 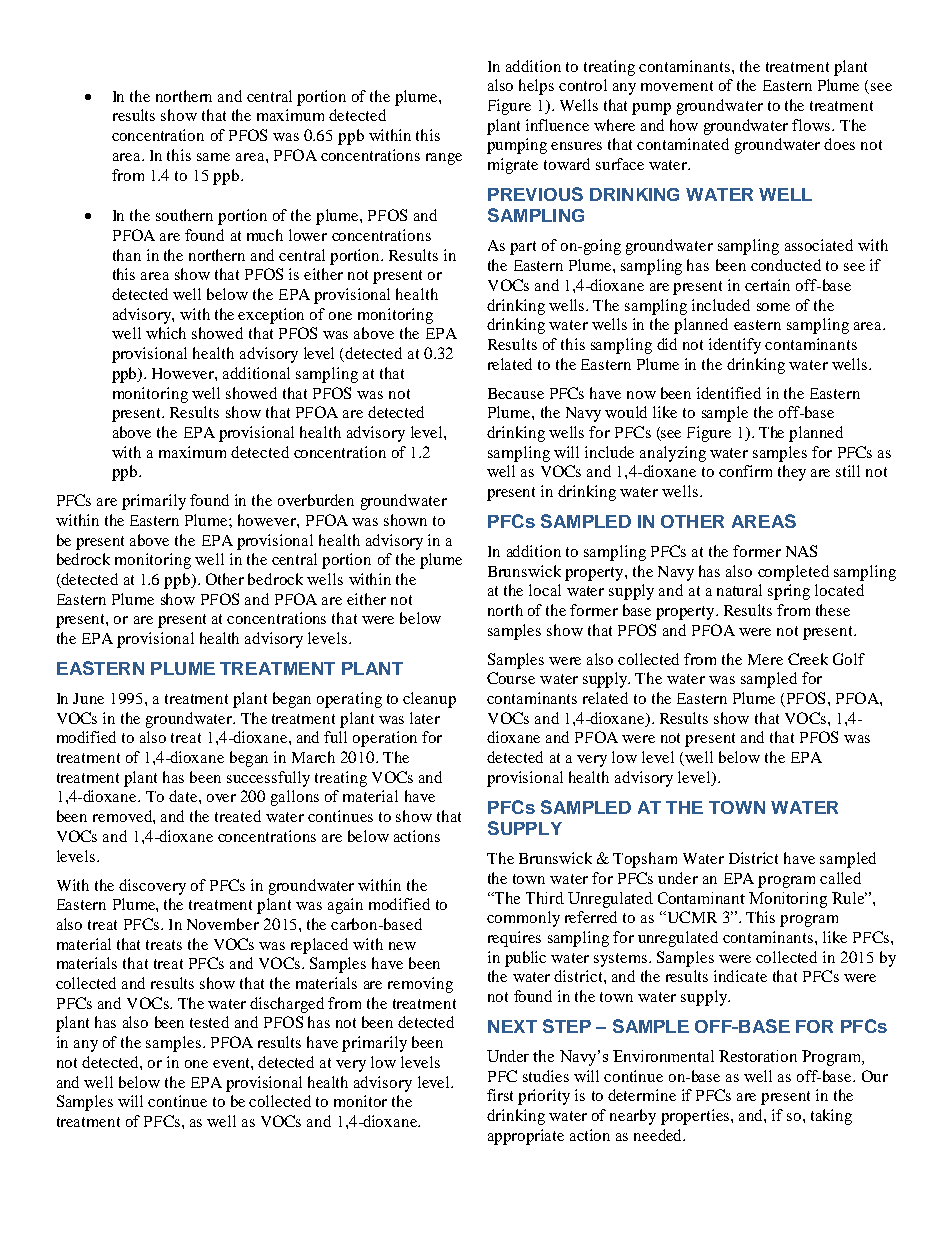 I want to click on first, so click(x=500, y=1095).
